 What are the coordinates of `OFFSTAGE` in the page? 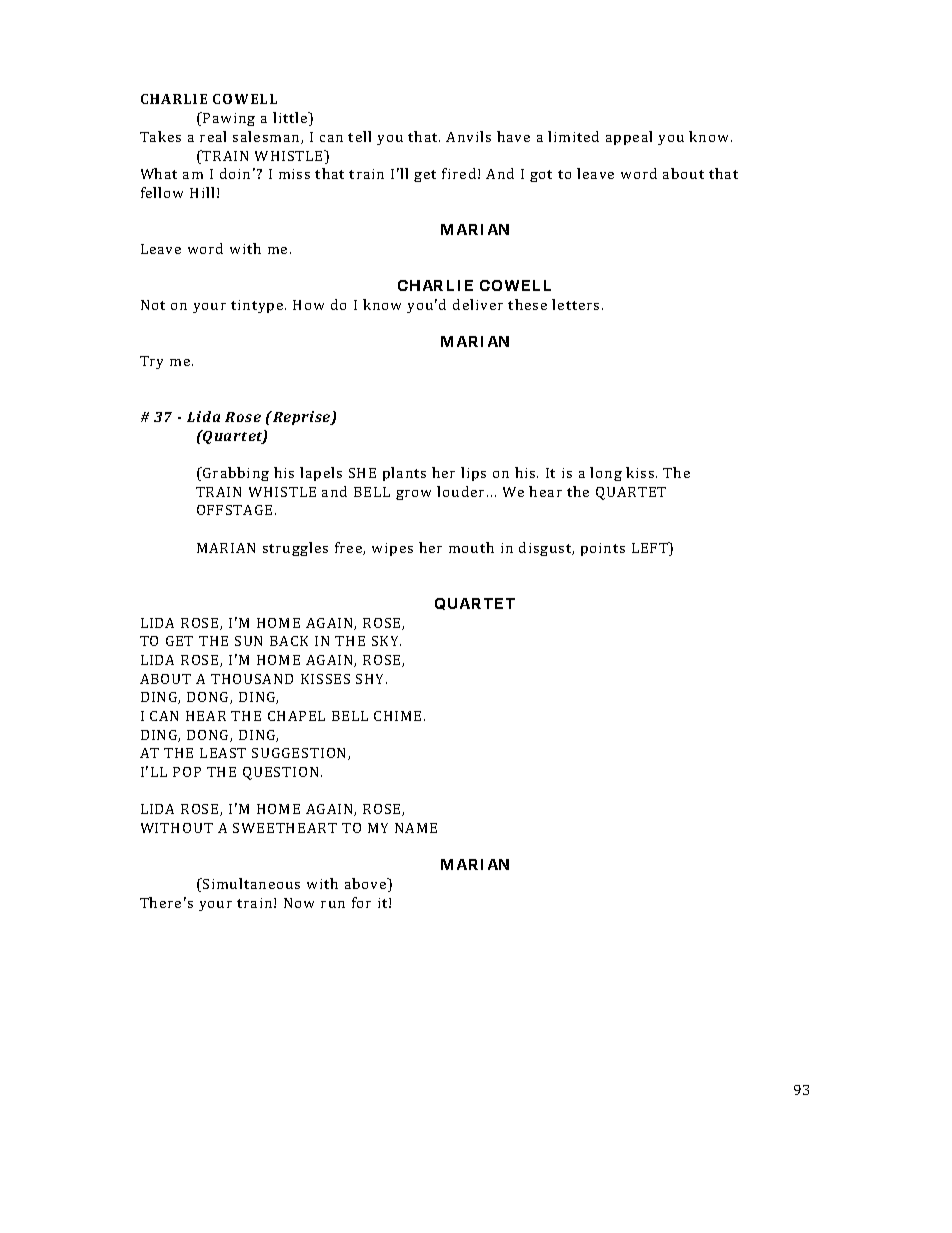 It's located at (234, 510).
